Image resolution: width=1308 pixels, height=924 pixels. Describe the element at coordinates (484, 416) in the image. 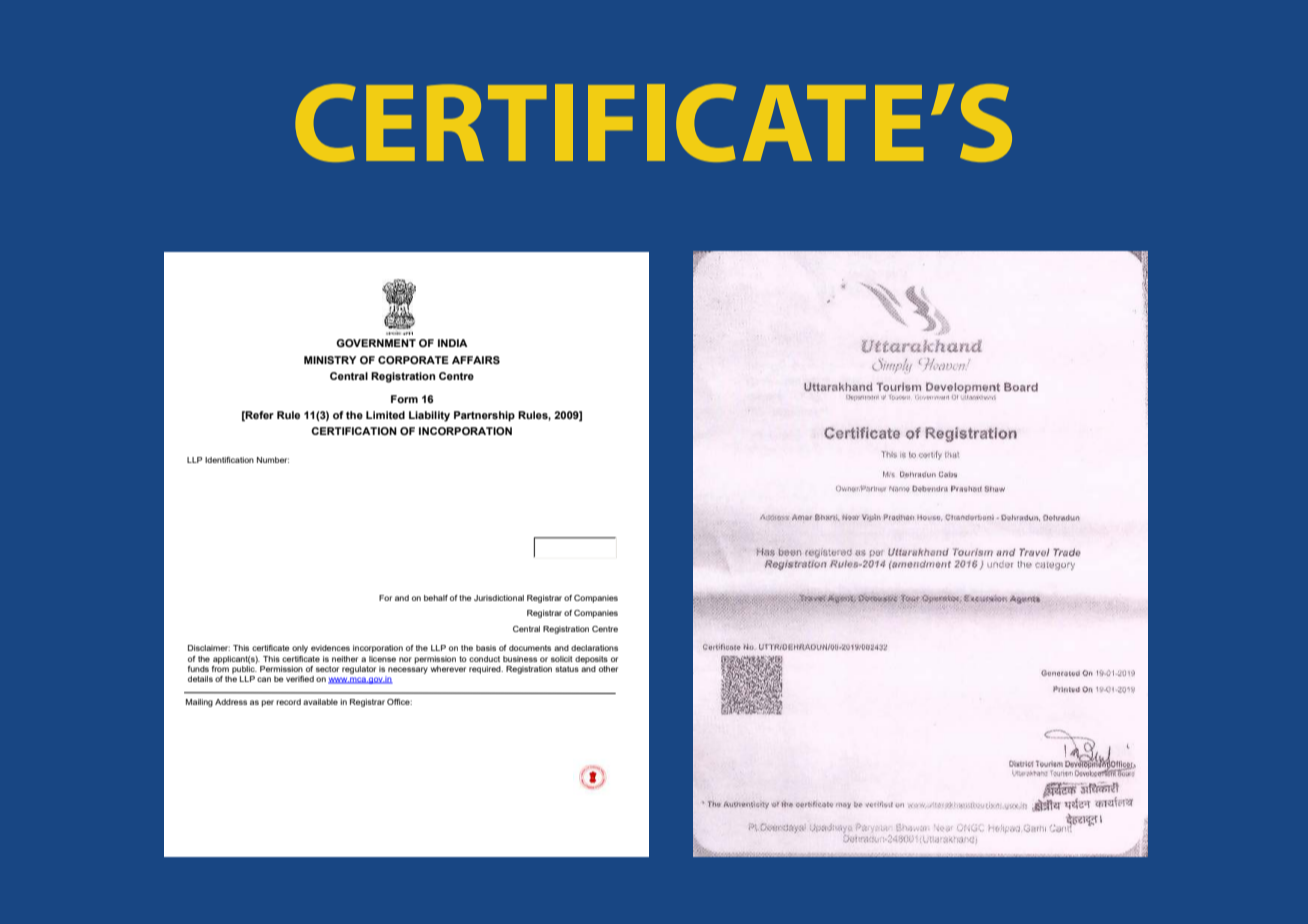

I see `Partnership` at that location.
